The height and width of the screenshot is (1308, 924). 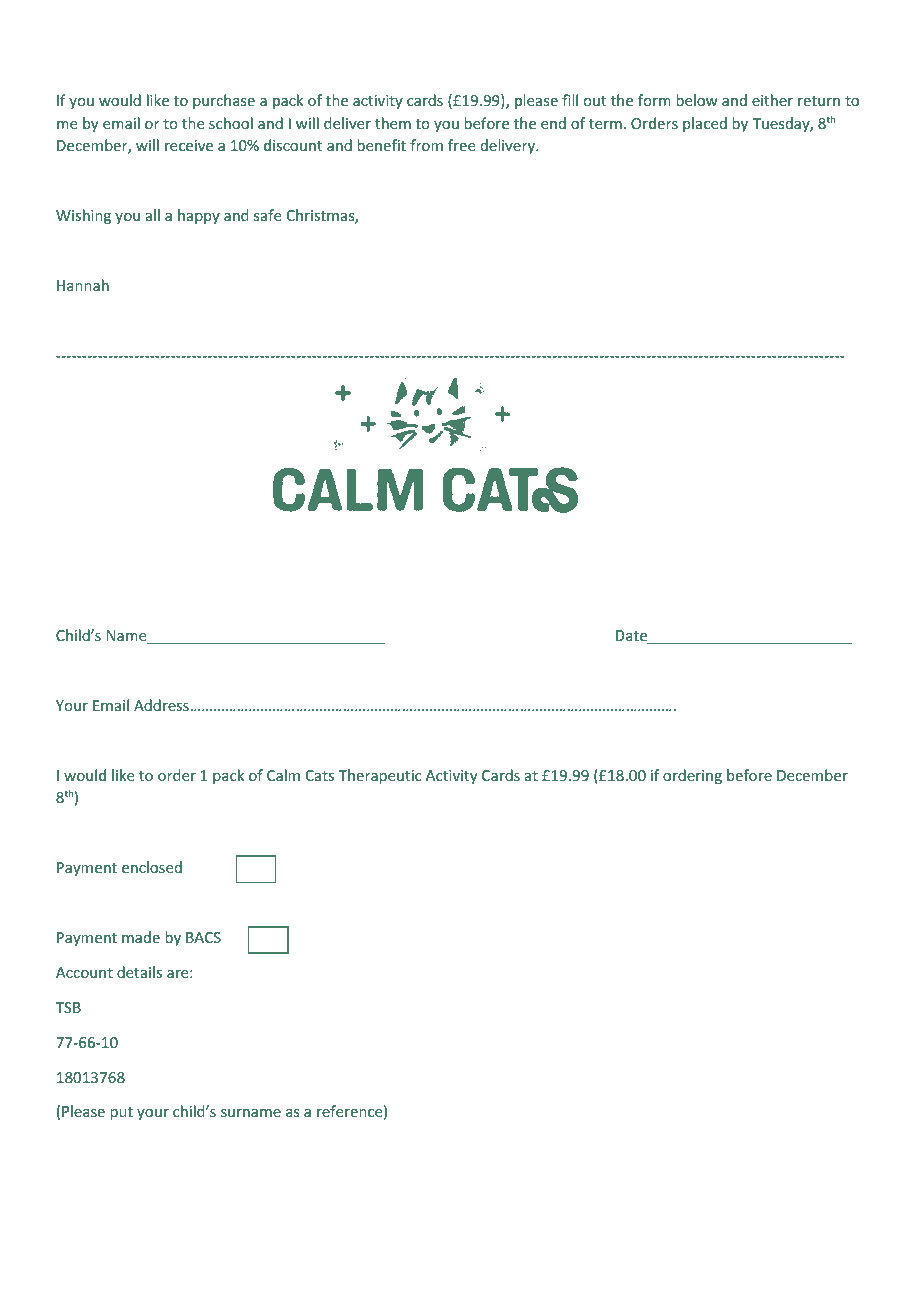 I want to click on details, so click(x=139, y=972).
